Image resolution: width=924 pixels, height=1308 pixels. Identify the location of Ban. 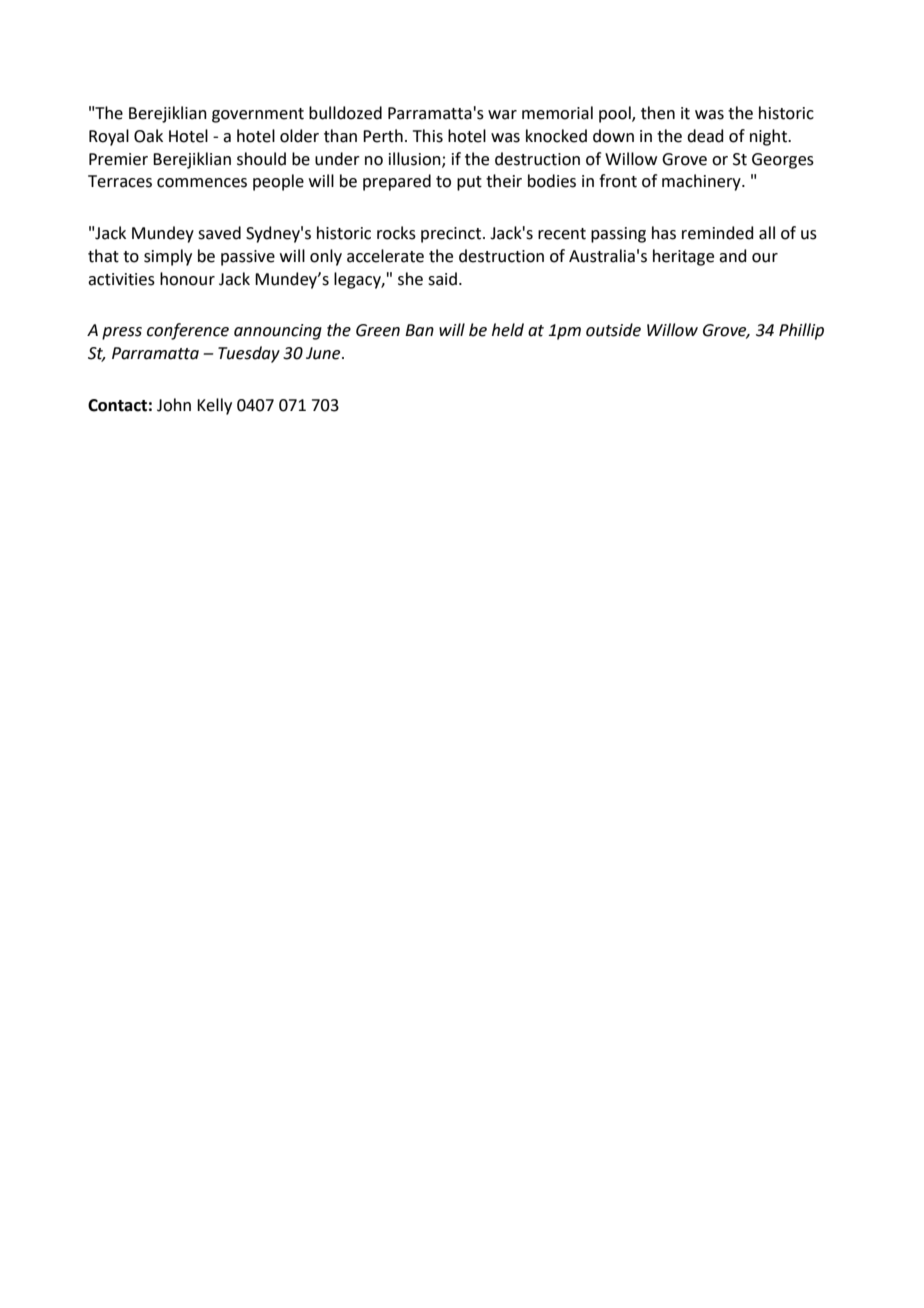
(419, 330).
